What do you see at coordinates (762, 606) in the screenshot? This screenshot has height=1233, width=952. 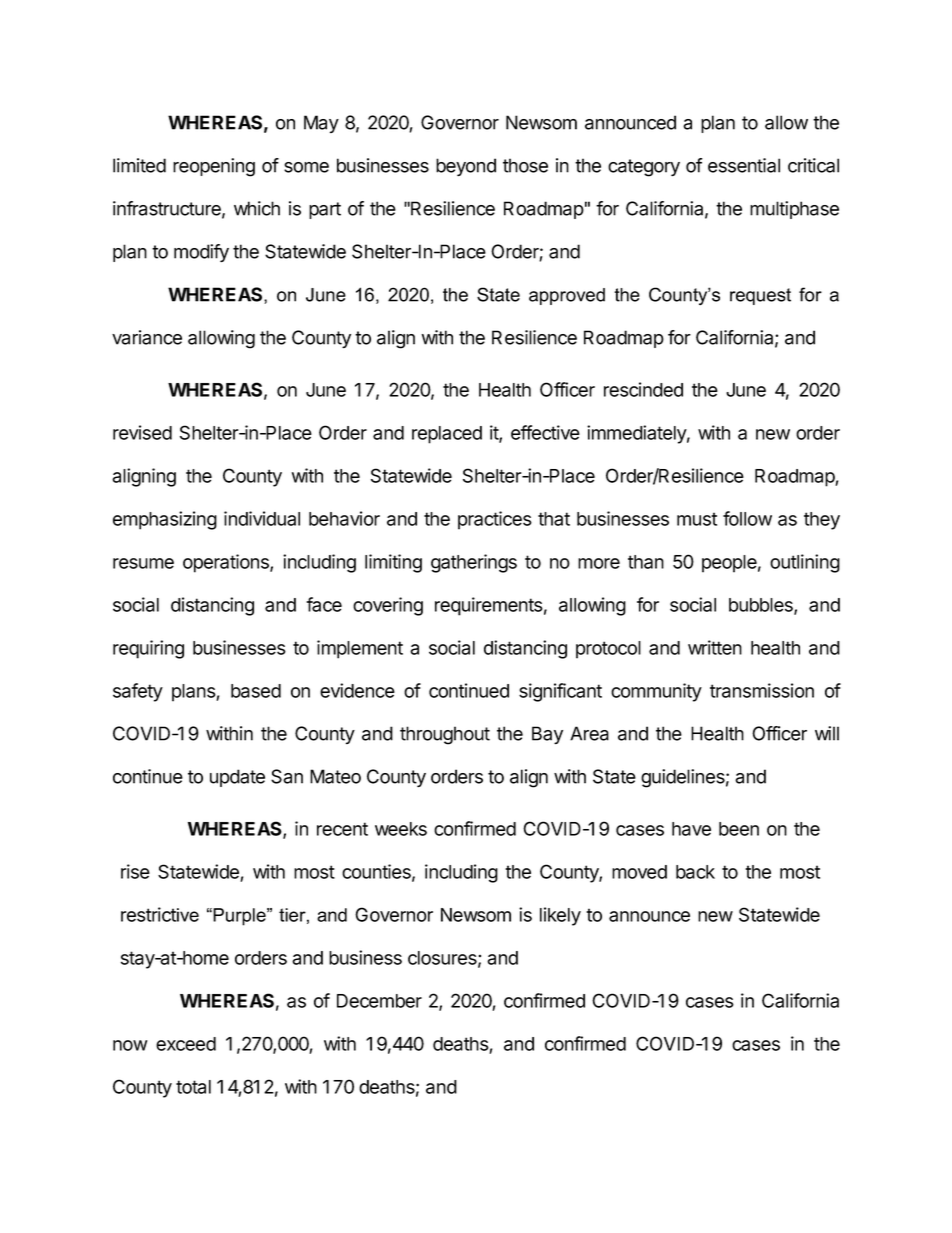 I see `bubbles` at bounding box center [762, 606].
